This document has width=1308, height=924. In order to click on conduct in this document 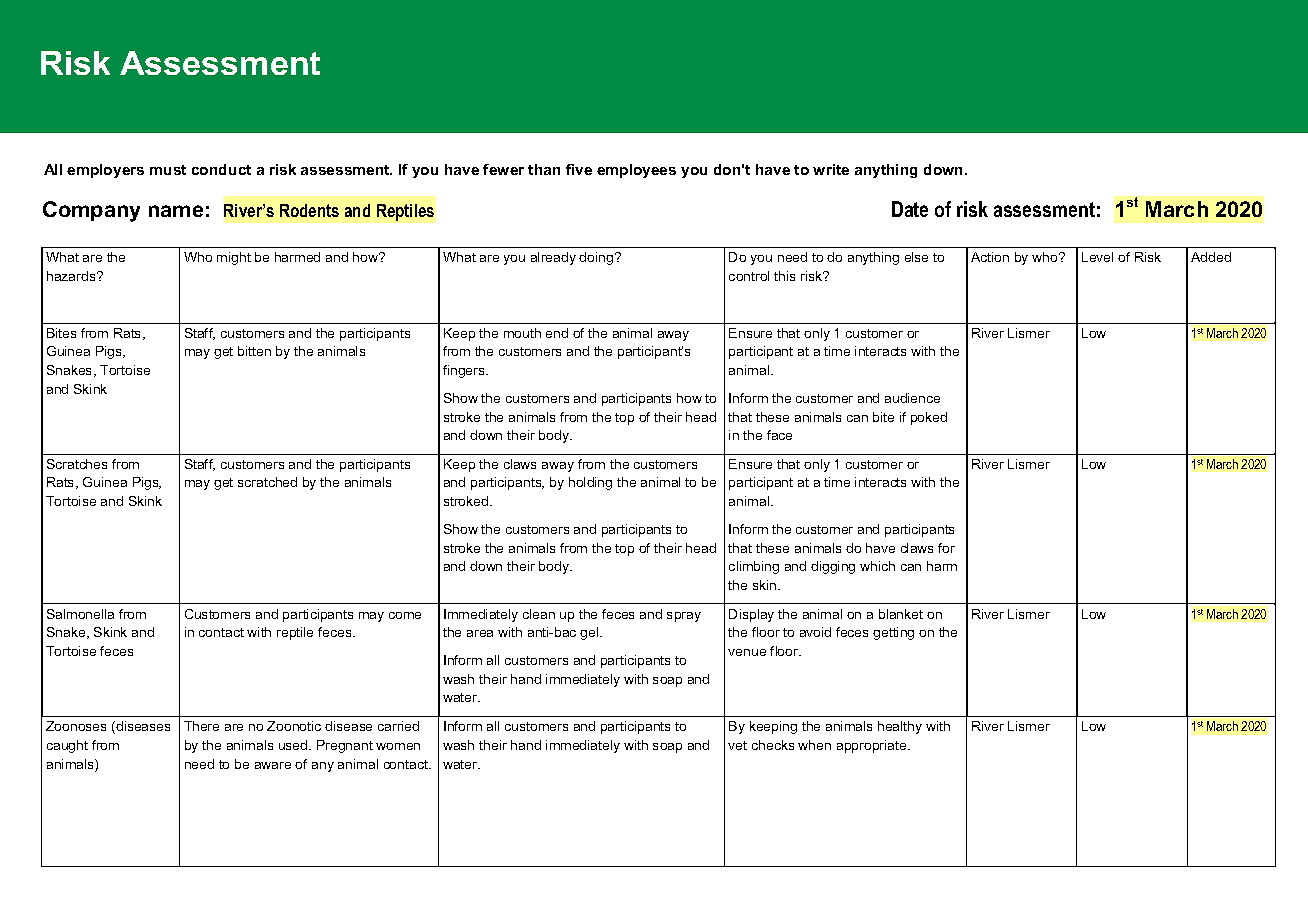, I will do `click(221, 169)`.
